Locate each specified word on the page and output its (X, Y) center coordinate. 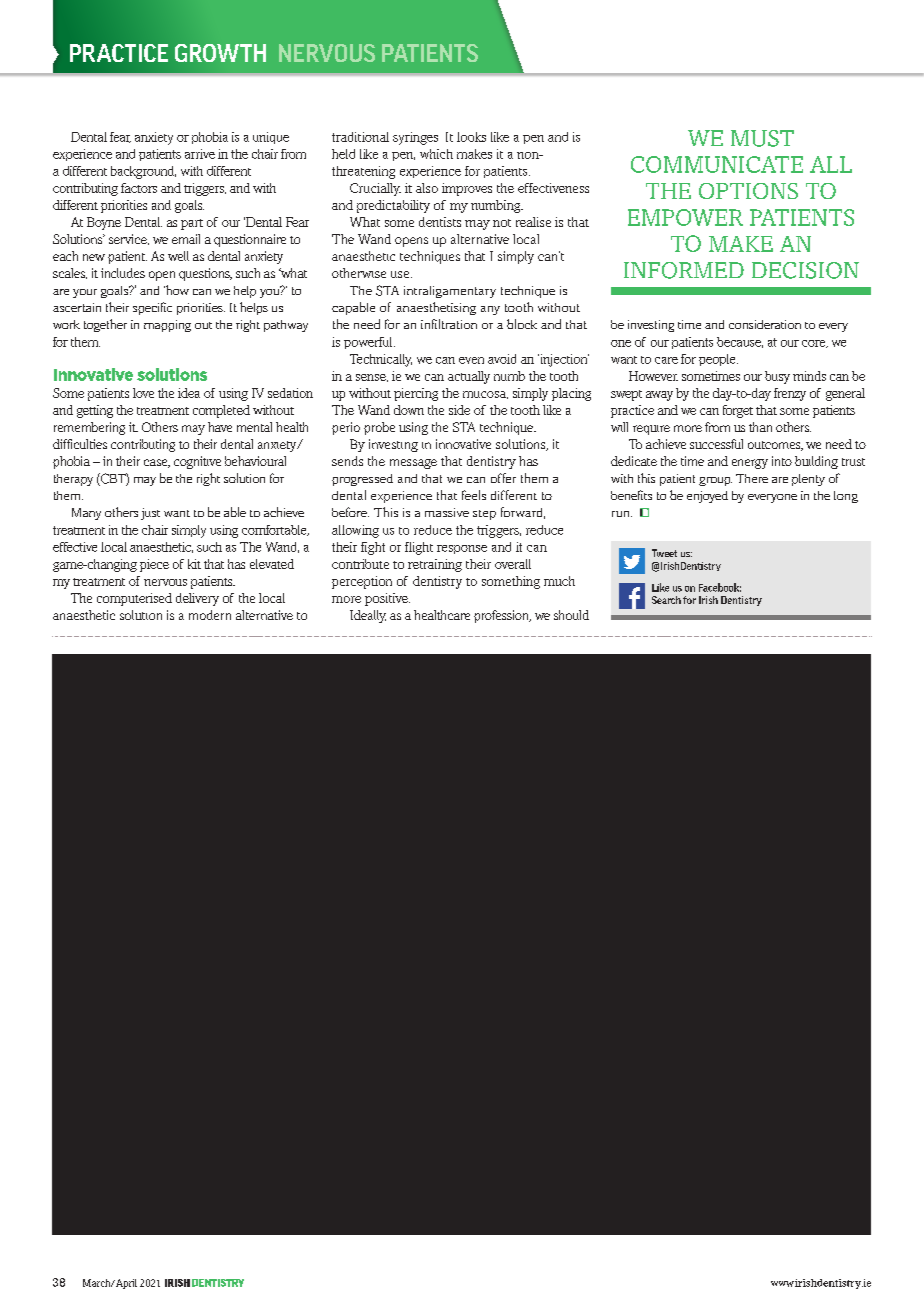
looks (471, 137)
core (815, 344)
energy (750, 464)
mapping (167, 326)
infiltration (449, 324)
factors (139, 188)
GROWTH (220, 53)
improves (467, 189)
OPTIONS (748, 191)
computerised (134, 599)
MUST (762, 138)
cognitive (197, 462)
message (413, 464)
